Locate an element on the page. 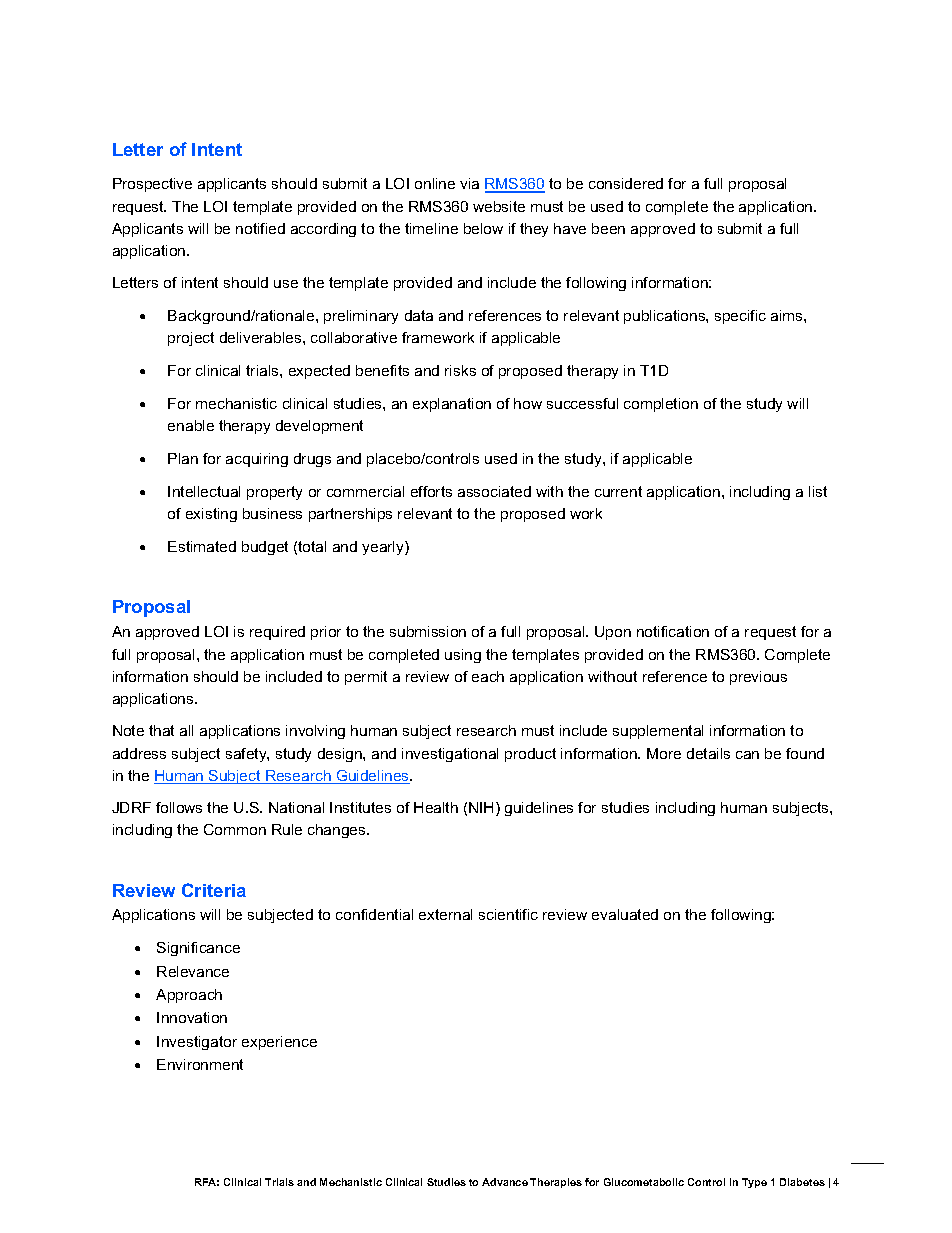  list is located at coordinates (818, 491).
